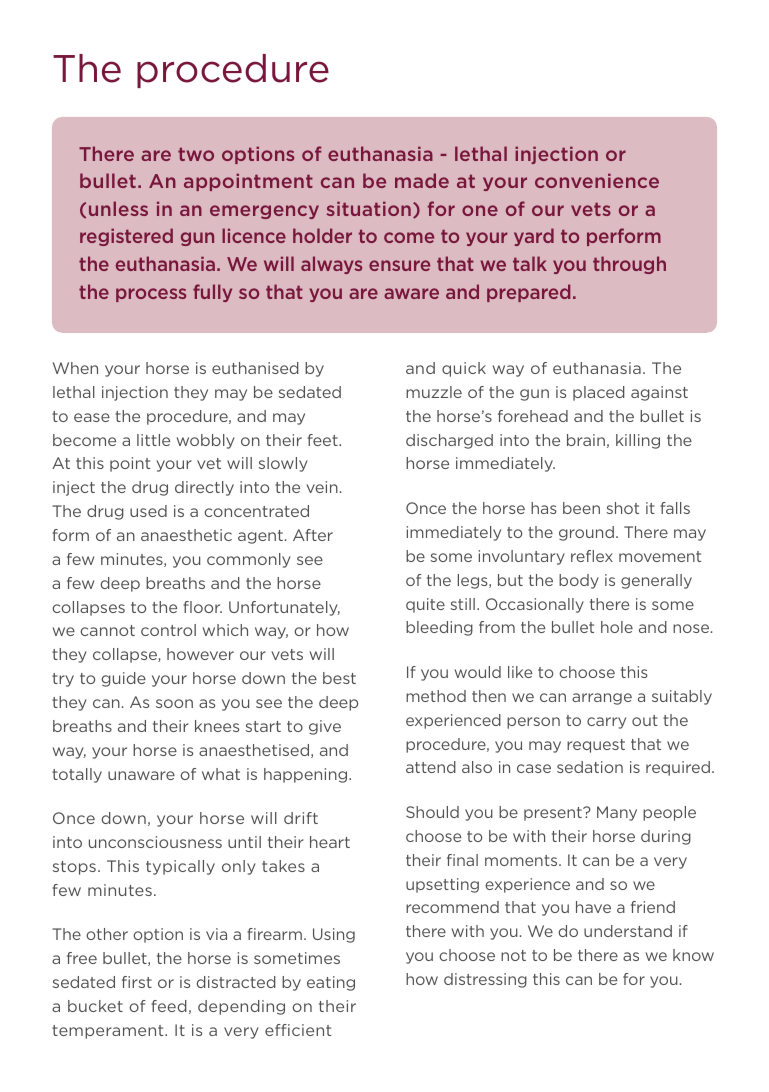  Describe the element at coordinates (597, 181) in the document. I see `convenience` at that location.
